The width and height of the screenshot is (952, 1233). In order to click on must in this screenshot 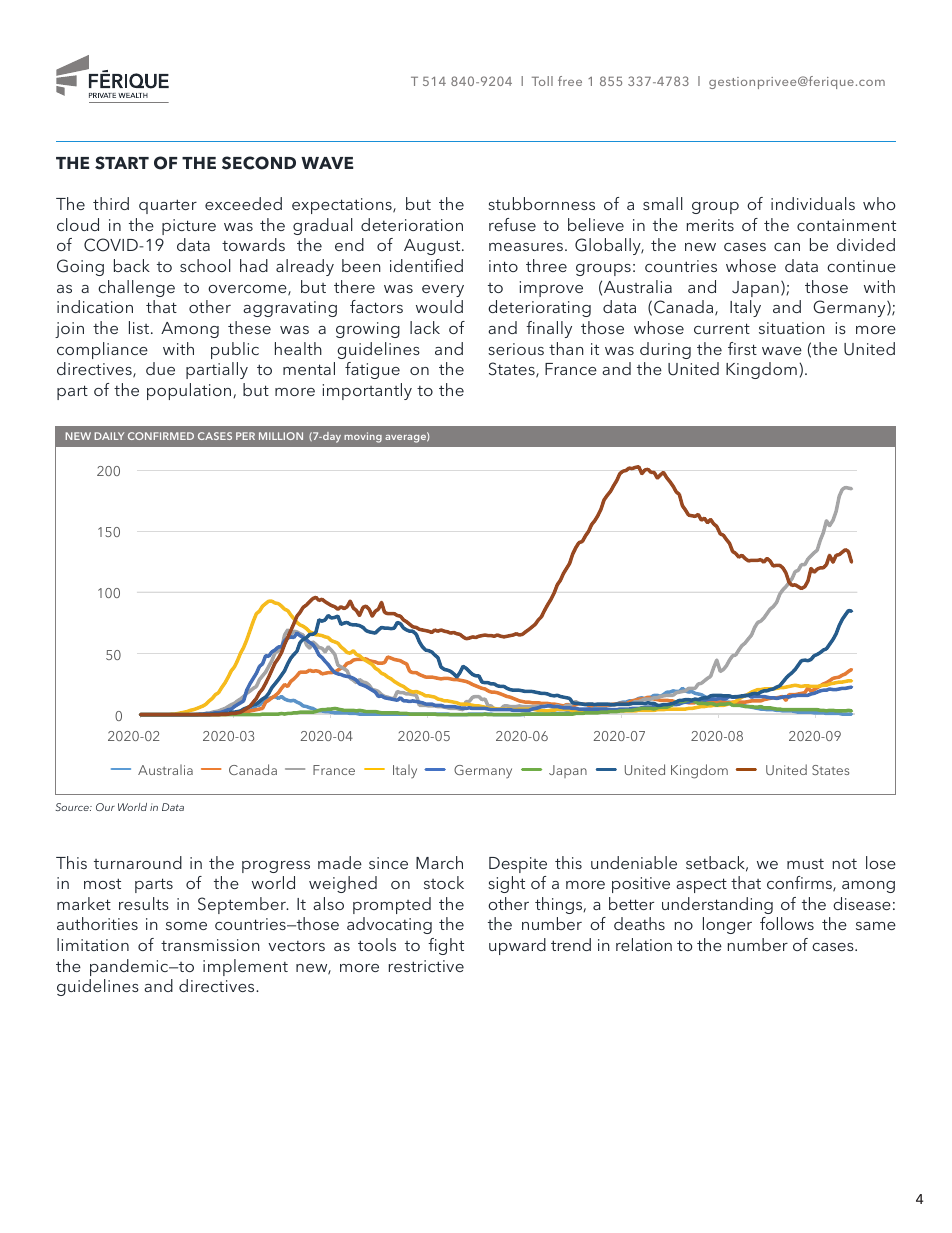, I will do `click(805, 864)`.
